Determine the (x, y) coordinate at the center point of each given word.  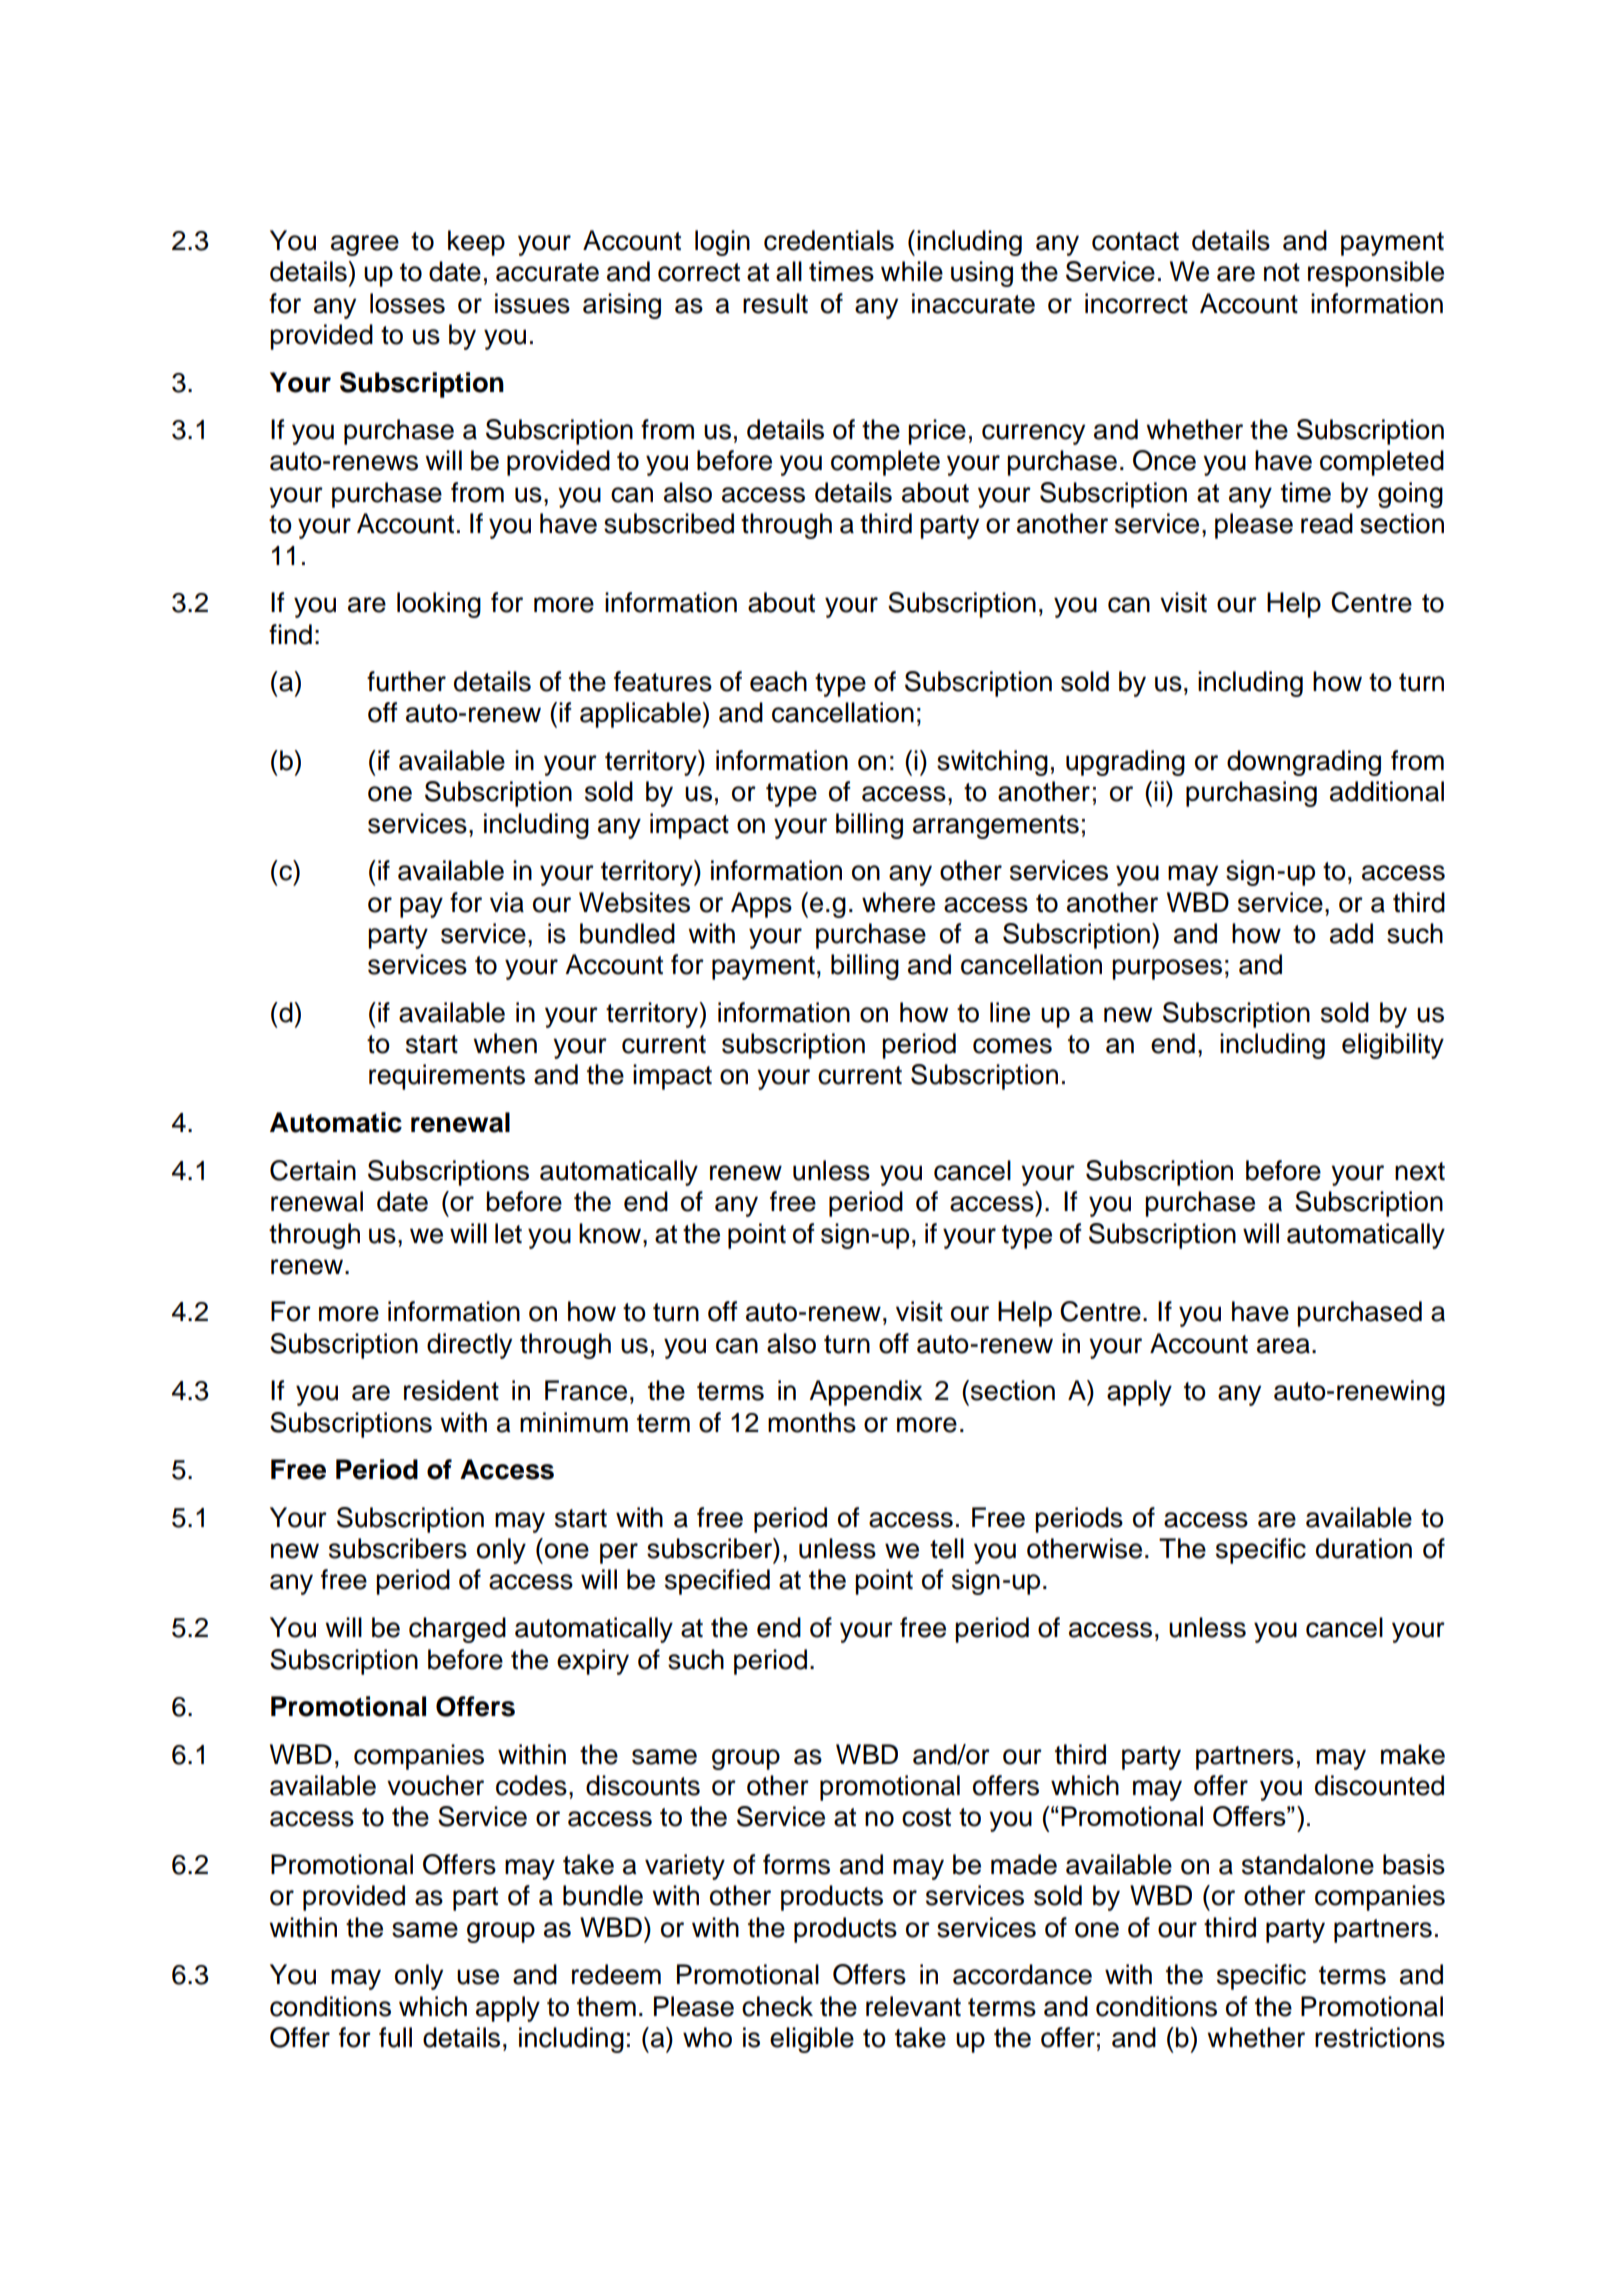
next (1420, 1171)
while (912, 271)
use (478, 1977)
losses (407, 303)
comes (1012, 1046)
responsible (1376, 274)
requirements (447, 1077)
